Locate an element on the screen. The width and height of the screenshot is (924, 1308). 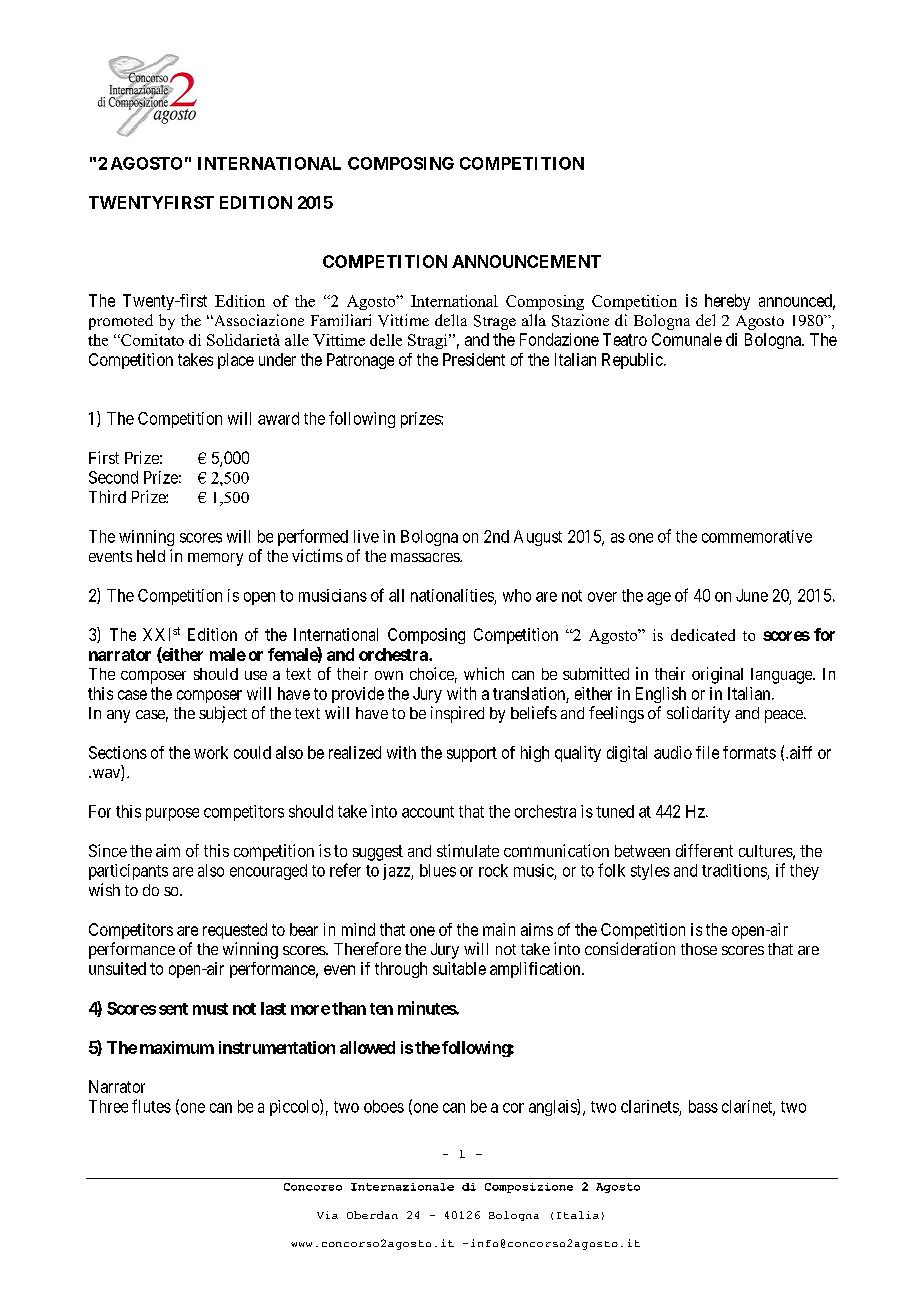
work is located at coordinates (211, 752).
